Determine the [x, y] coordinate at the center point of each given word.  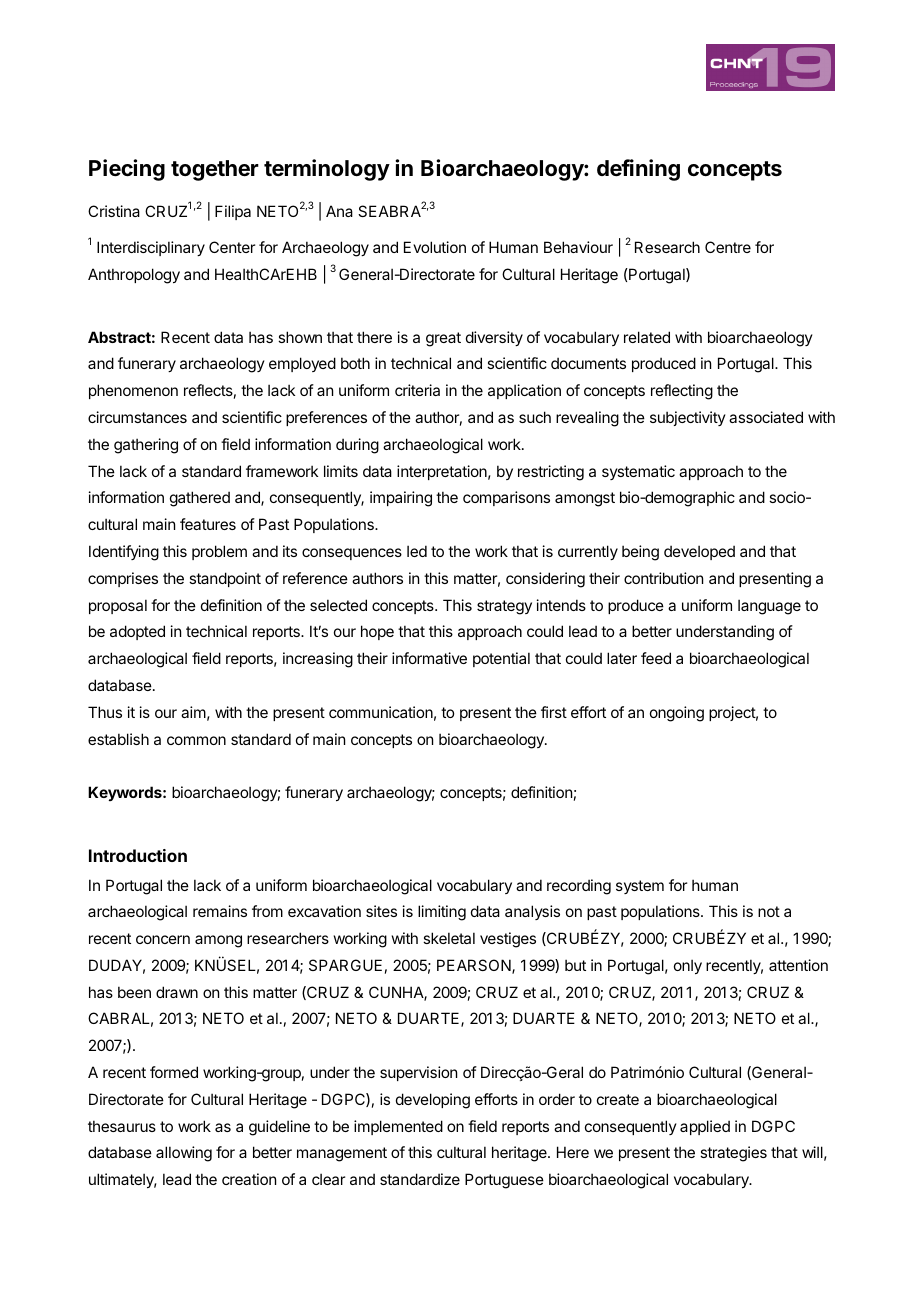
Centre [728, 247]
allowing [184, 1154]
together [215, 170]
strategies [733, 1154]
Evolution [435, 247]
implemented [398, 1127]
